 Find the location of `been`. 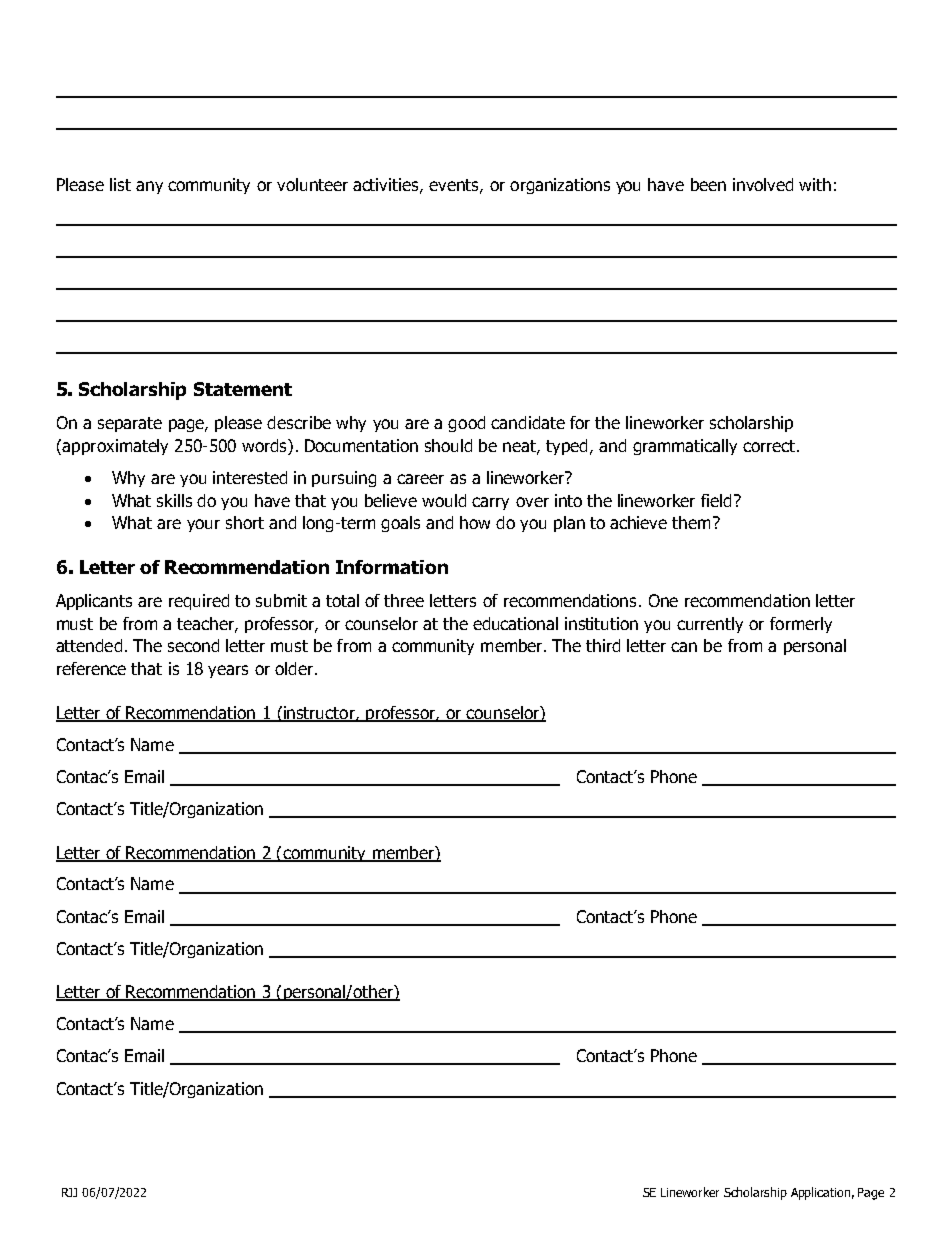

been is located at coordinates (708, 184).
